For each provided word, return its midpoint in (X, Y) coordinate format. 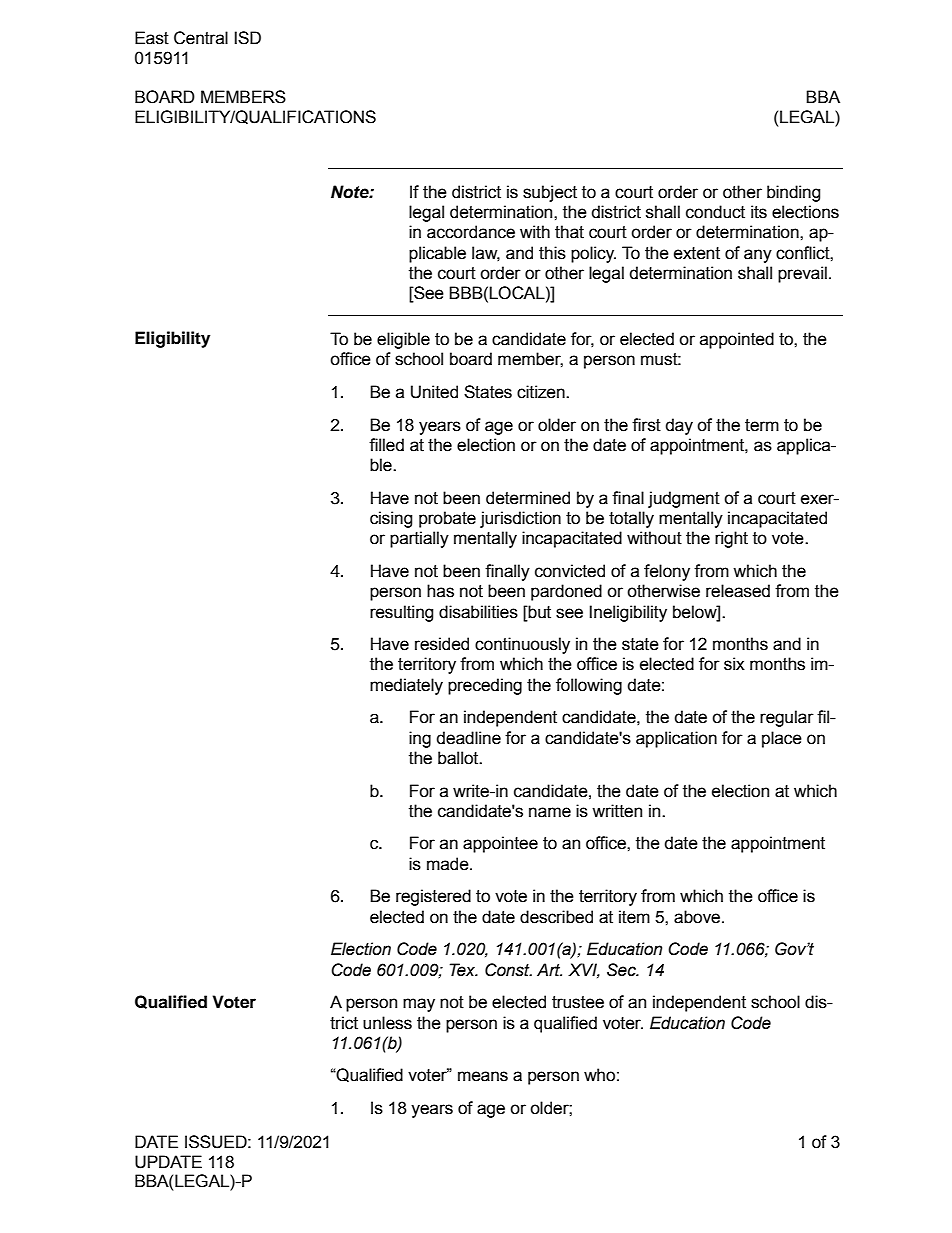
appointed (737, 340)
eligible (403, 340)
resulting (402, 613)
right (731, 539)
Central (201, 38)
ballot (459, 758)
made (449, 864)
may (419, 1005)
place (782, 739)
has (440, 591)
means (483, 1076)
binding (794, 193)
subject (550, 193)
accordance (471, 232)
